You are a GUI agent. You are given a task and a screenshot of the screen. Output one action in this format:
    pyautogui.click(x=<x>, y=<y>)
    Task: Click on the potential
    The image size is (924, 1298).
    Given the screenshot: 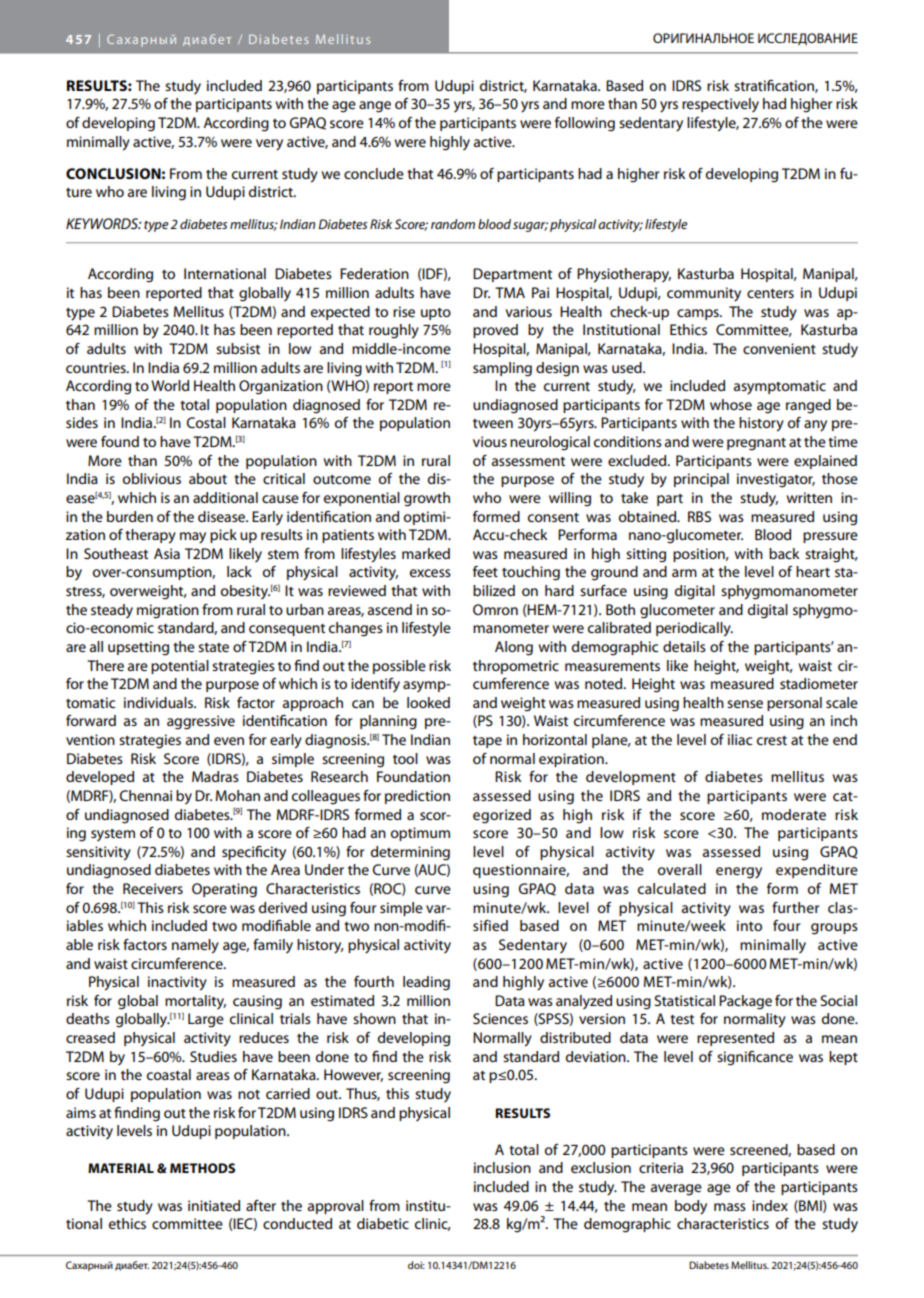 What is the action you would take?
    pyautogui.click(x=180, y=667)
